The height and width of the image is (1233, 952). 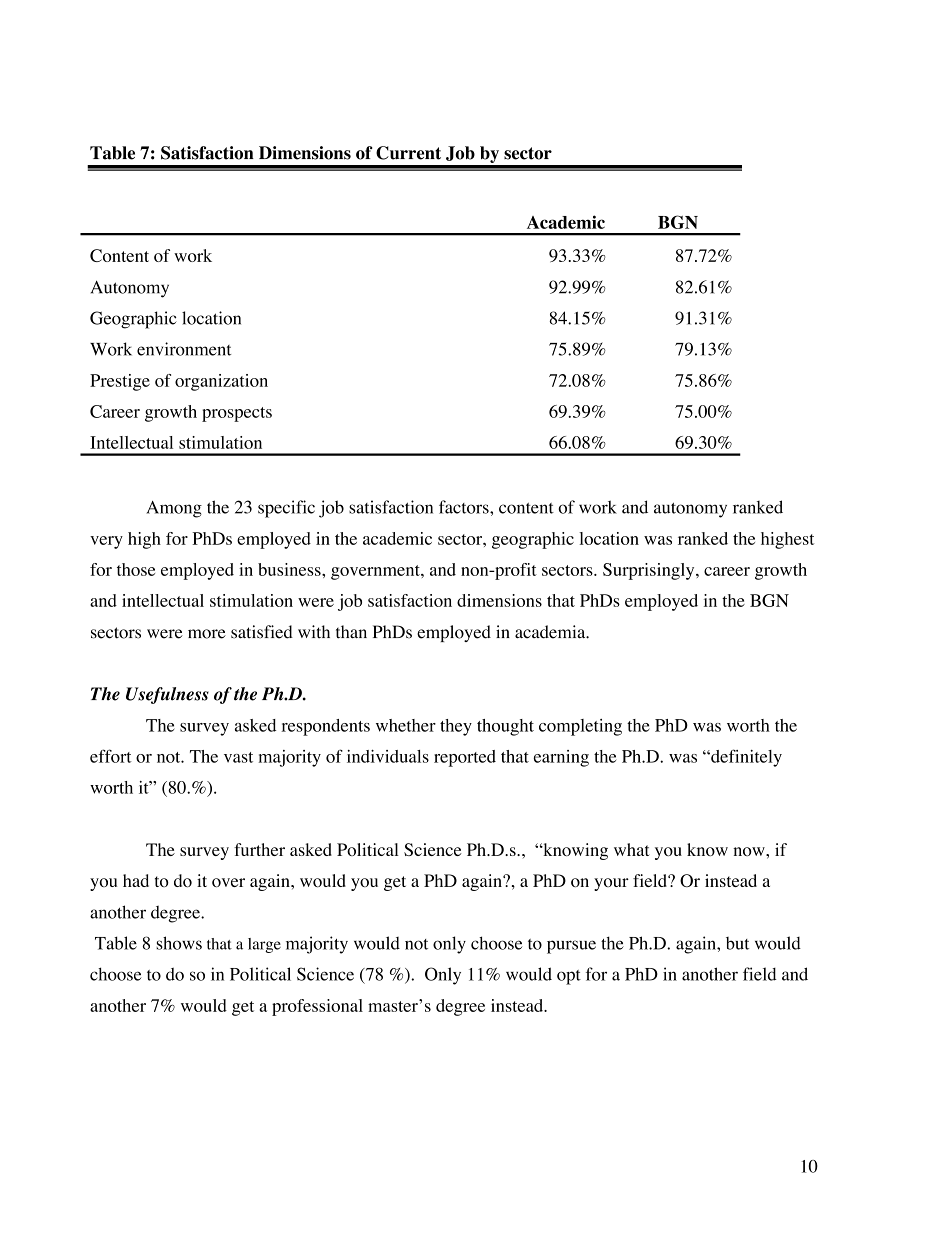 I want to click on factors, so click(x=465, y=507).
